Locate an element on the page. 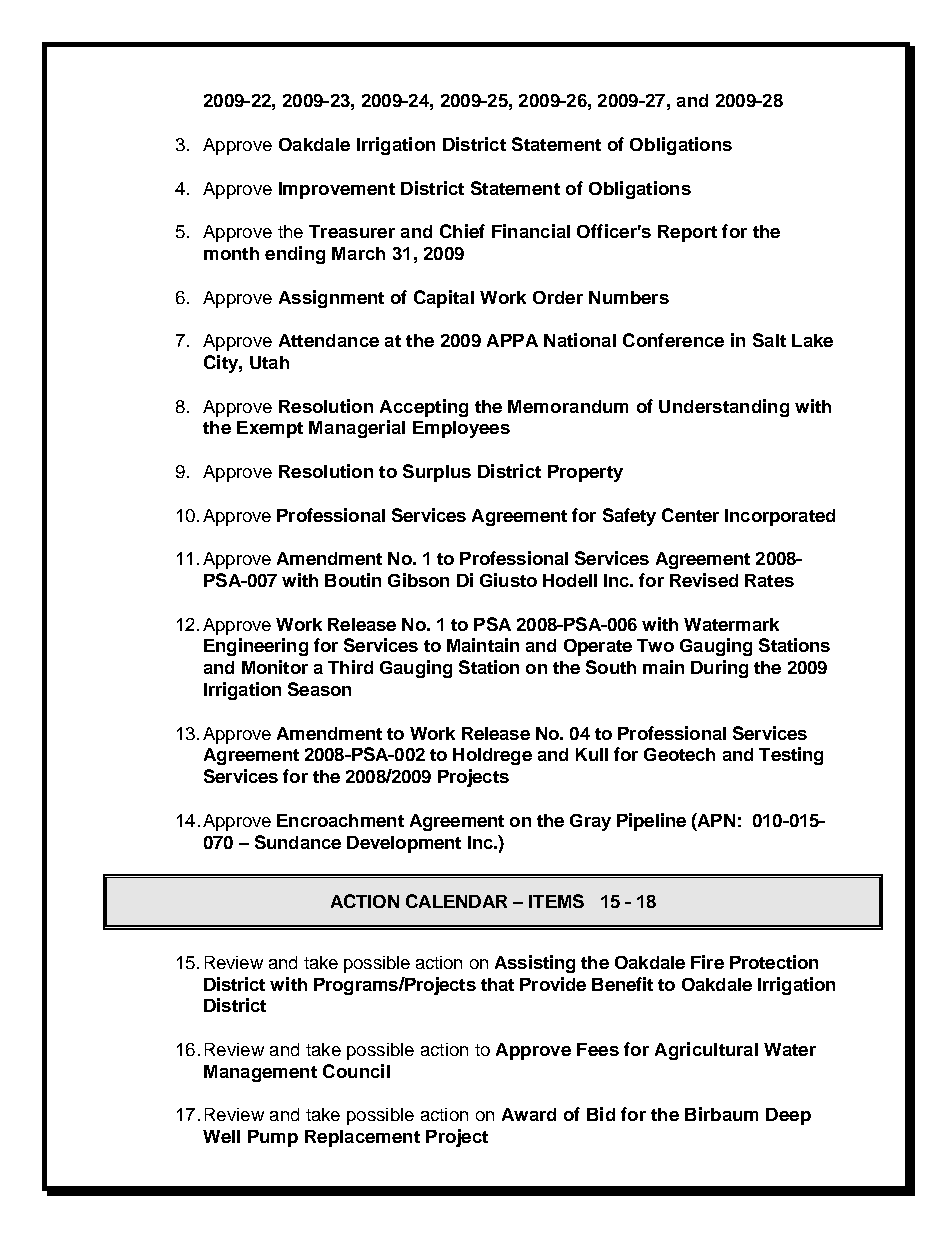 The image size is (952, 1233). Assisting is located at coordinates (535, 964).
